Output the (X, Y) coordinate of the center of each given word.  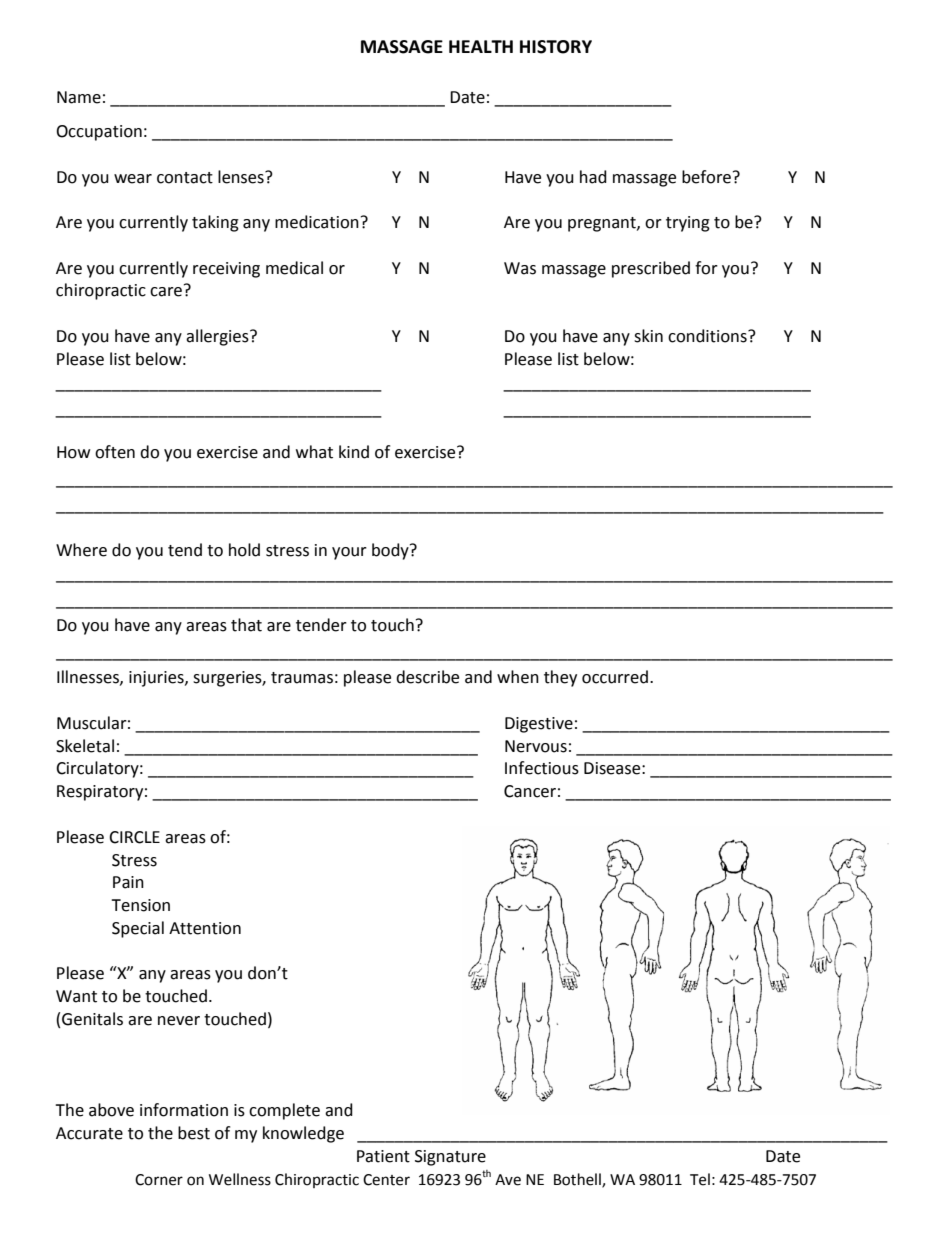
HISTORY (556, 47)
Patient (383, 1156)
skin (648, 336)
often (115, 452)
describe (427, 677)
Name (79, 97)
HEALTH (481, 46)
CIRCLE (134, 837)
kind (354, 452)
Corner (159, 1180)
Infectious (542, 768)
